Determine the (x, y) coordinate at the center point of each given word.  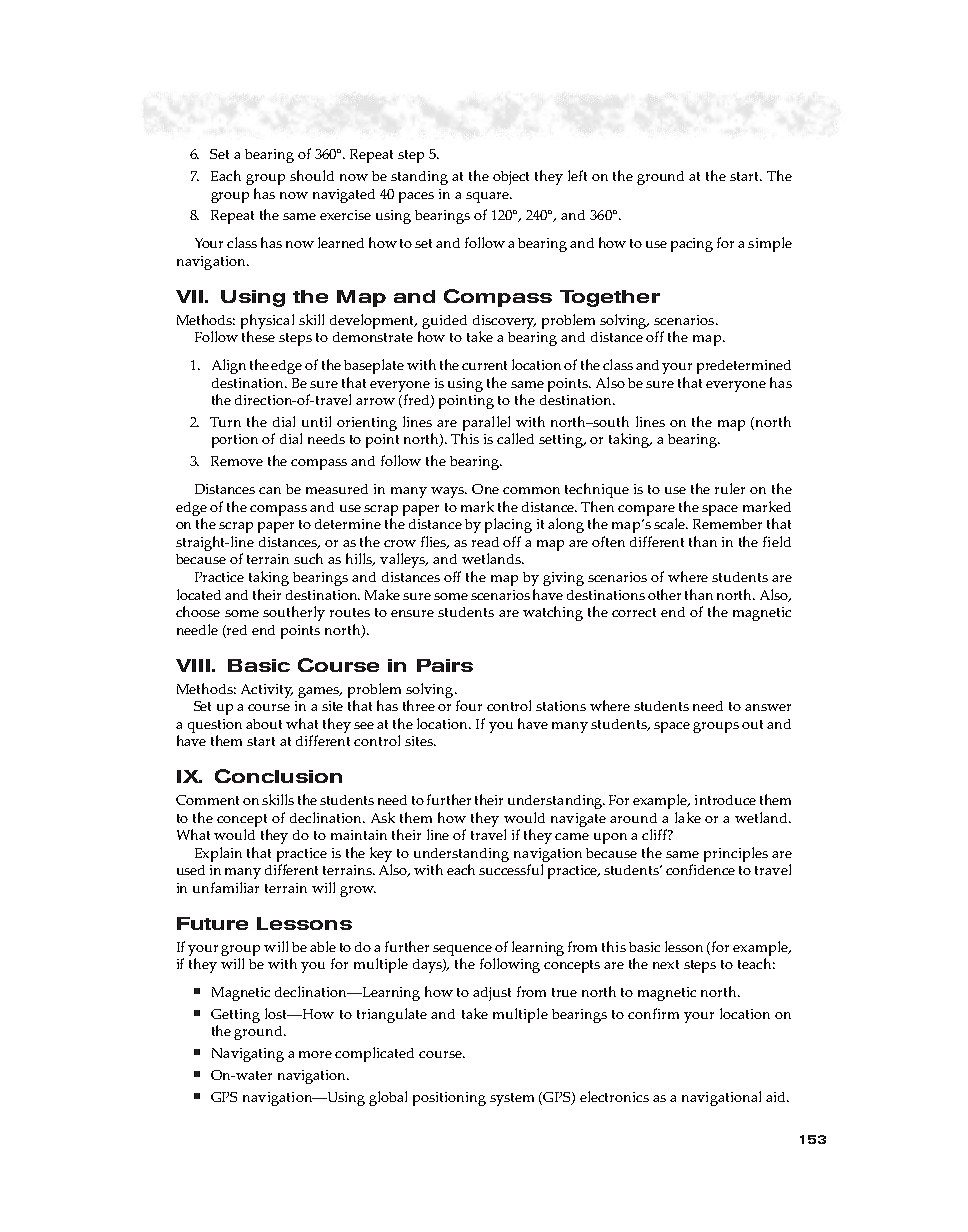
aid (777, 1097)
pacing (692, 245)
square (488, 197)
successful (511, 869)
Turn (225, 422)
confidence (700, 869)
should (312, 175)
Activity (267, 691)
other (664, 594)
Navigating (248, 1055)
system (512, 1099)
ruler (730, 488)
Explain (218, 854)
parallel (486, 423)
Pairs (445, 665)
